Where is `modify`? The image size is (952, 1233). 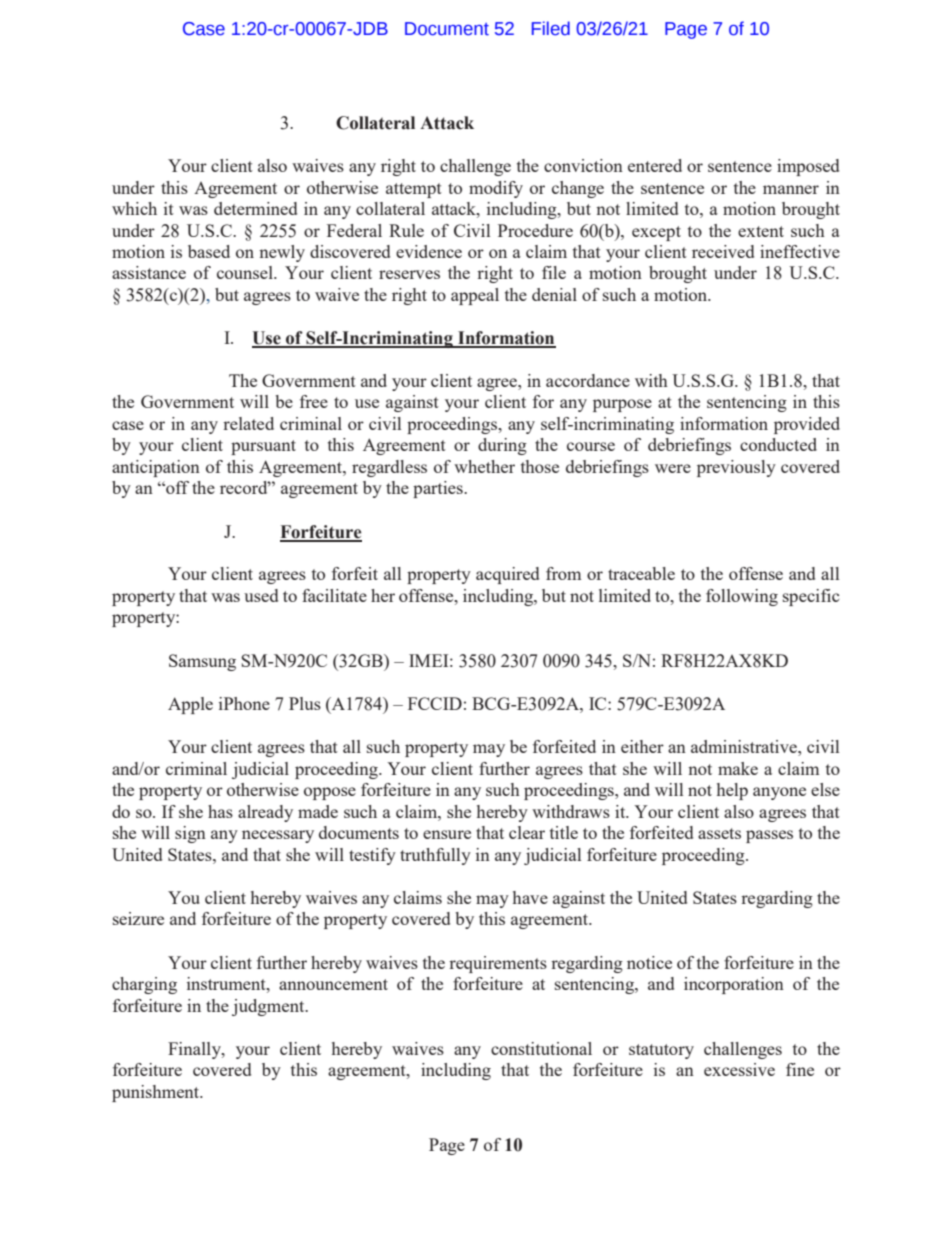
modify is located at coordinates (496, 189).
